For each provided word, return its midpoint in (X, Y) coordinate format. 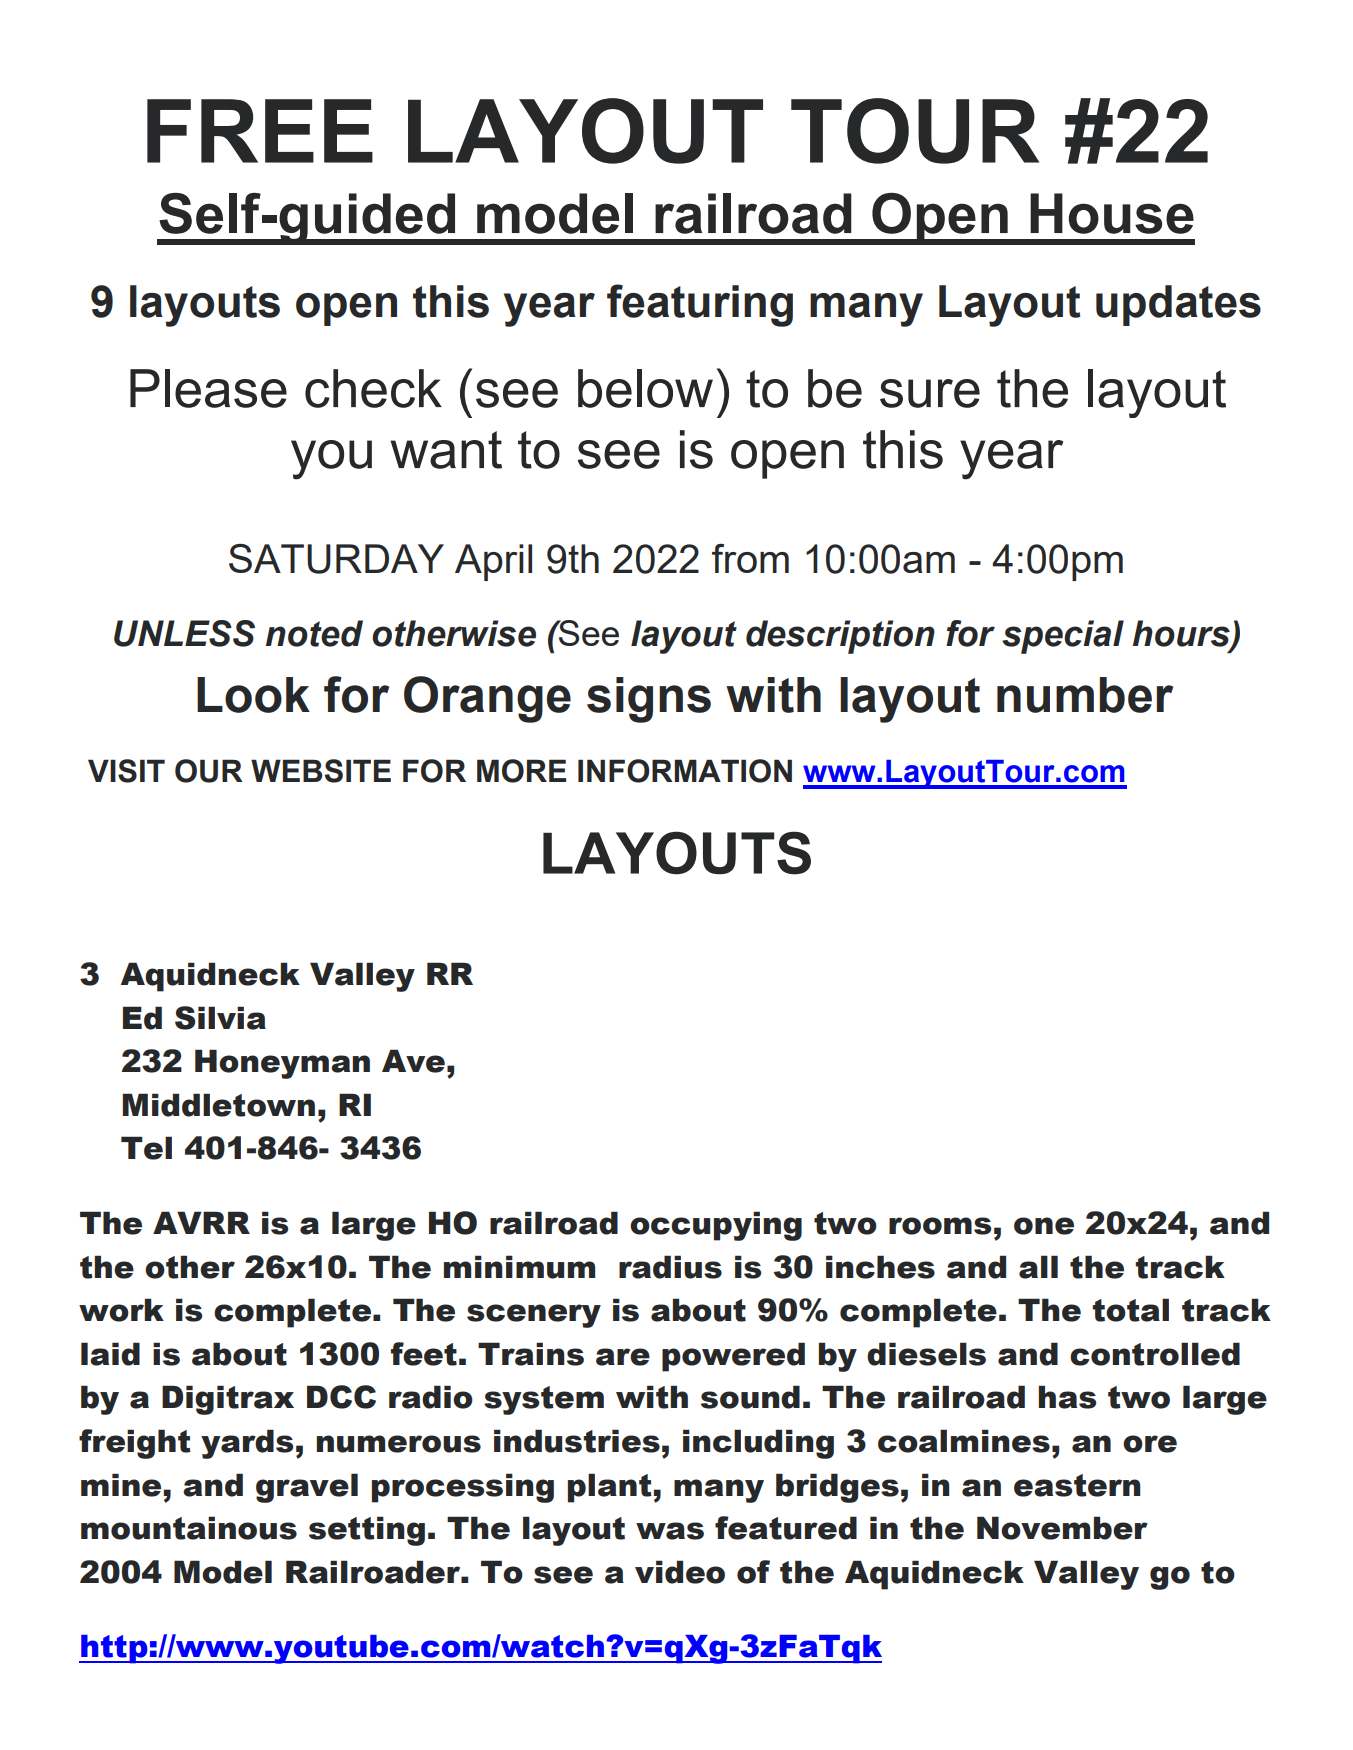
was (670, 1531)
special (1063, 637)
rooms (940, 1226)
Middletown (218, 1105)
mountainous (189, 1528)
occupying (716, 1226)
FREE (260, 131)
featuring (700, 305)
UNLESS (184, 633)
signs (649, 700)
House (1112, 213)
